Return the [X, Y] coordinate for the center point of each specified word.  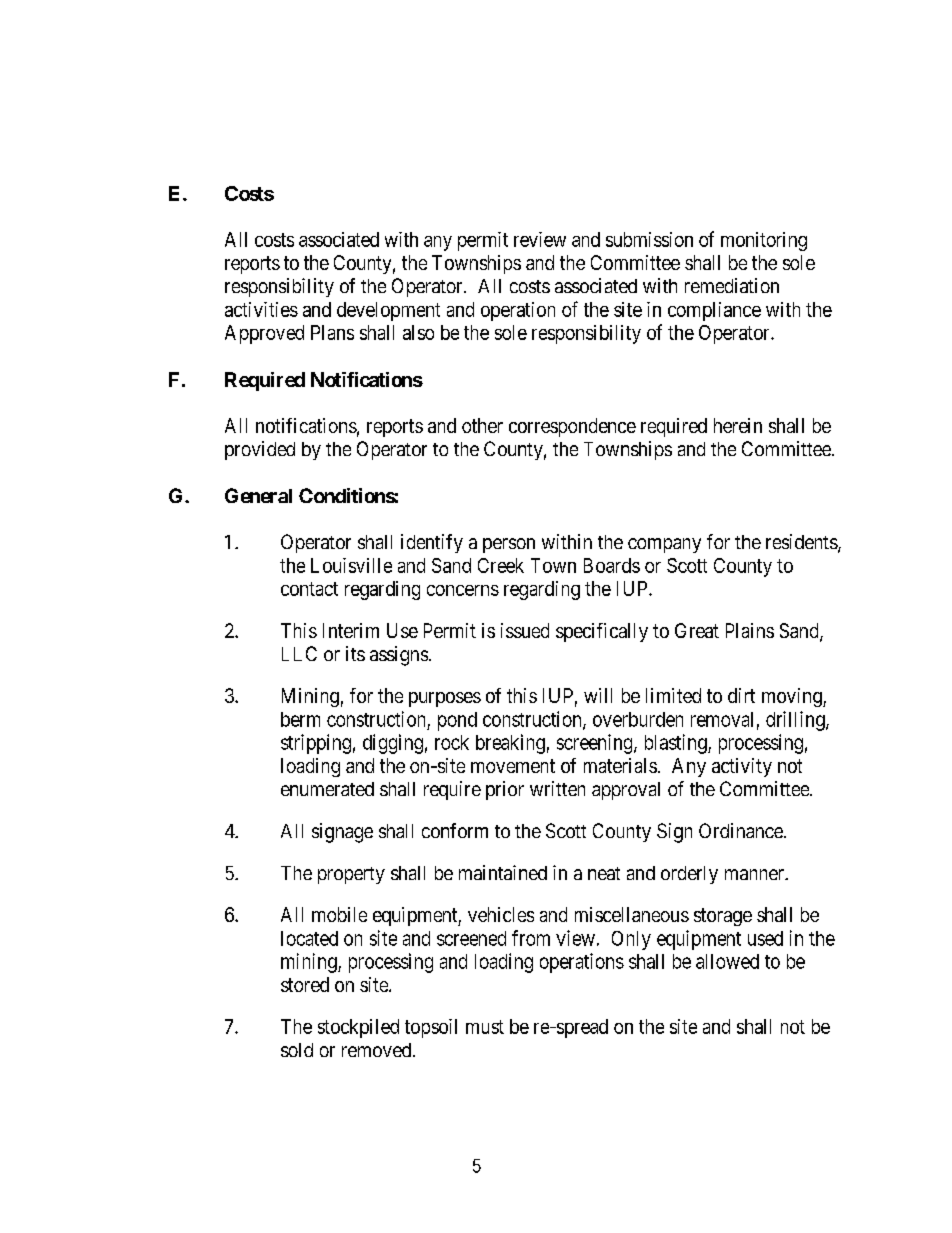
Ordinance [741, 830]
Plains [750, 630]
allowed [727, 961]
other [482, 425]
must [485, 1027]
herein [738, 425]
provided [260, 450]
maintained [503, 872]
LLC [299, 653]
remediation [732, 285]
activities [261, 309]
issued [525, 630]
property [351, 875]
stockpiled [358, 1028]
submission [649, 239]
